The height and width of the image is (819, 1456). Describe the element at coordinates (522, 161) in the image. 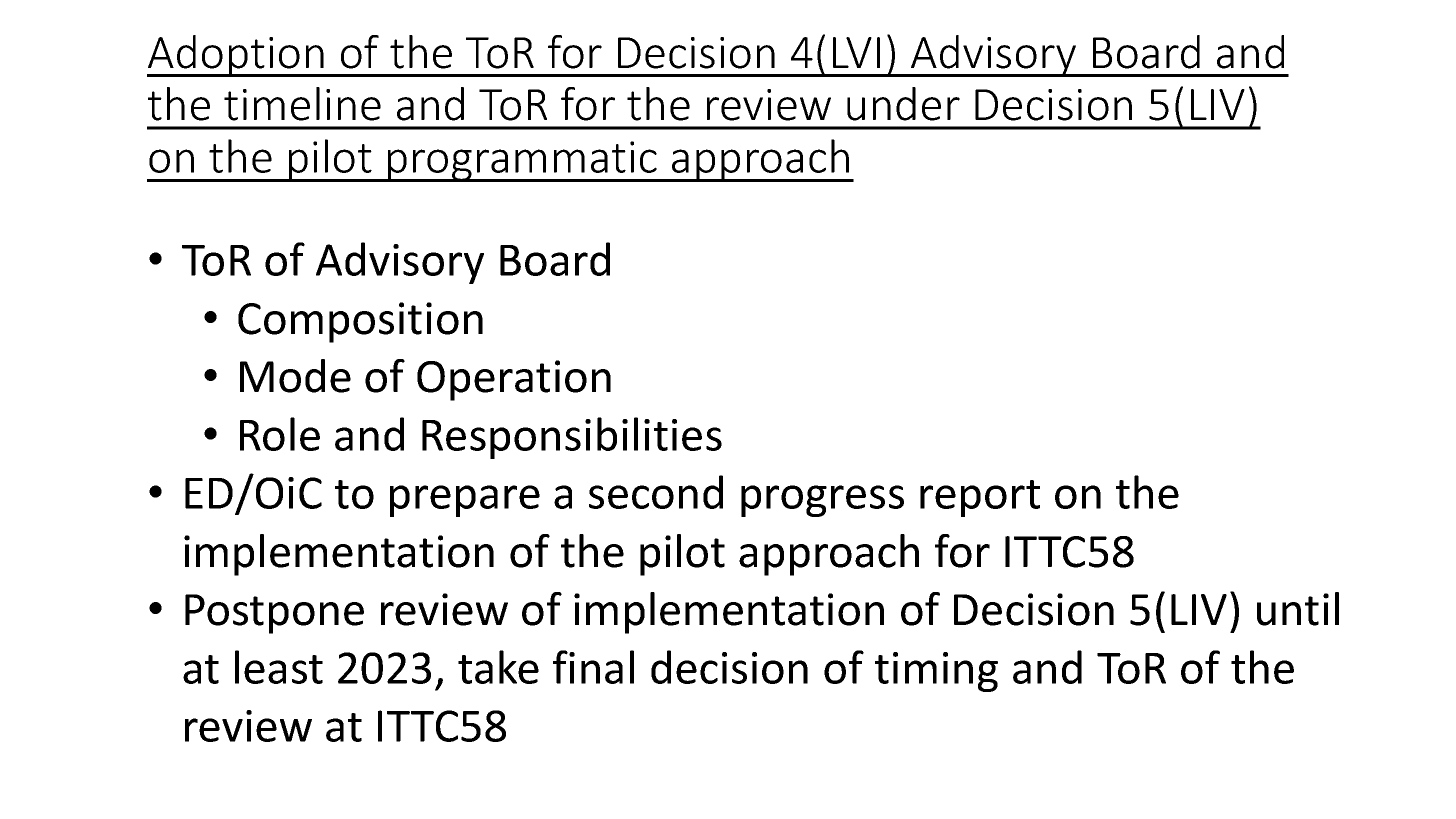

I see `programmatic` at that location.
